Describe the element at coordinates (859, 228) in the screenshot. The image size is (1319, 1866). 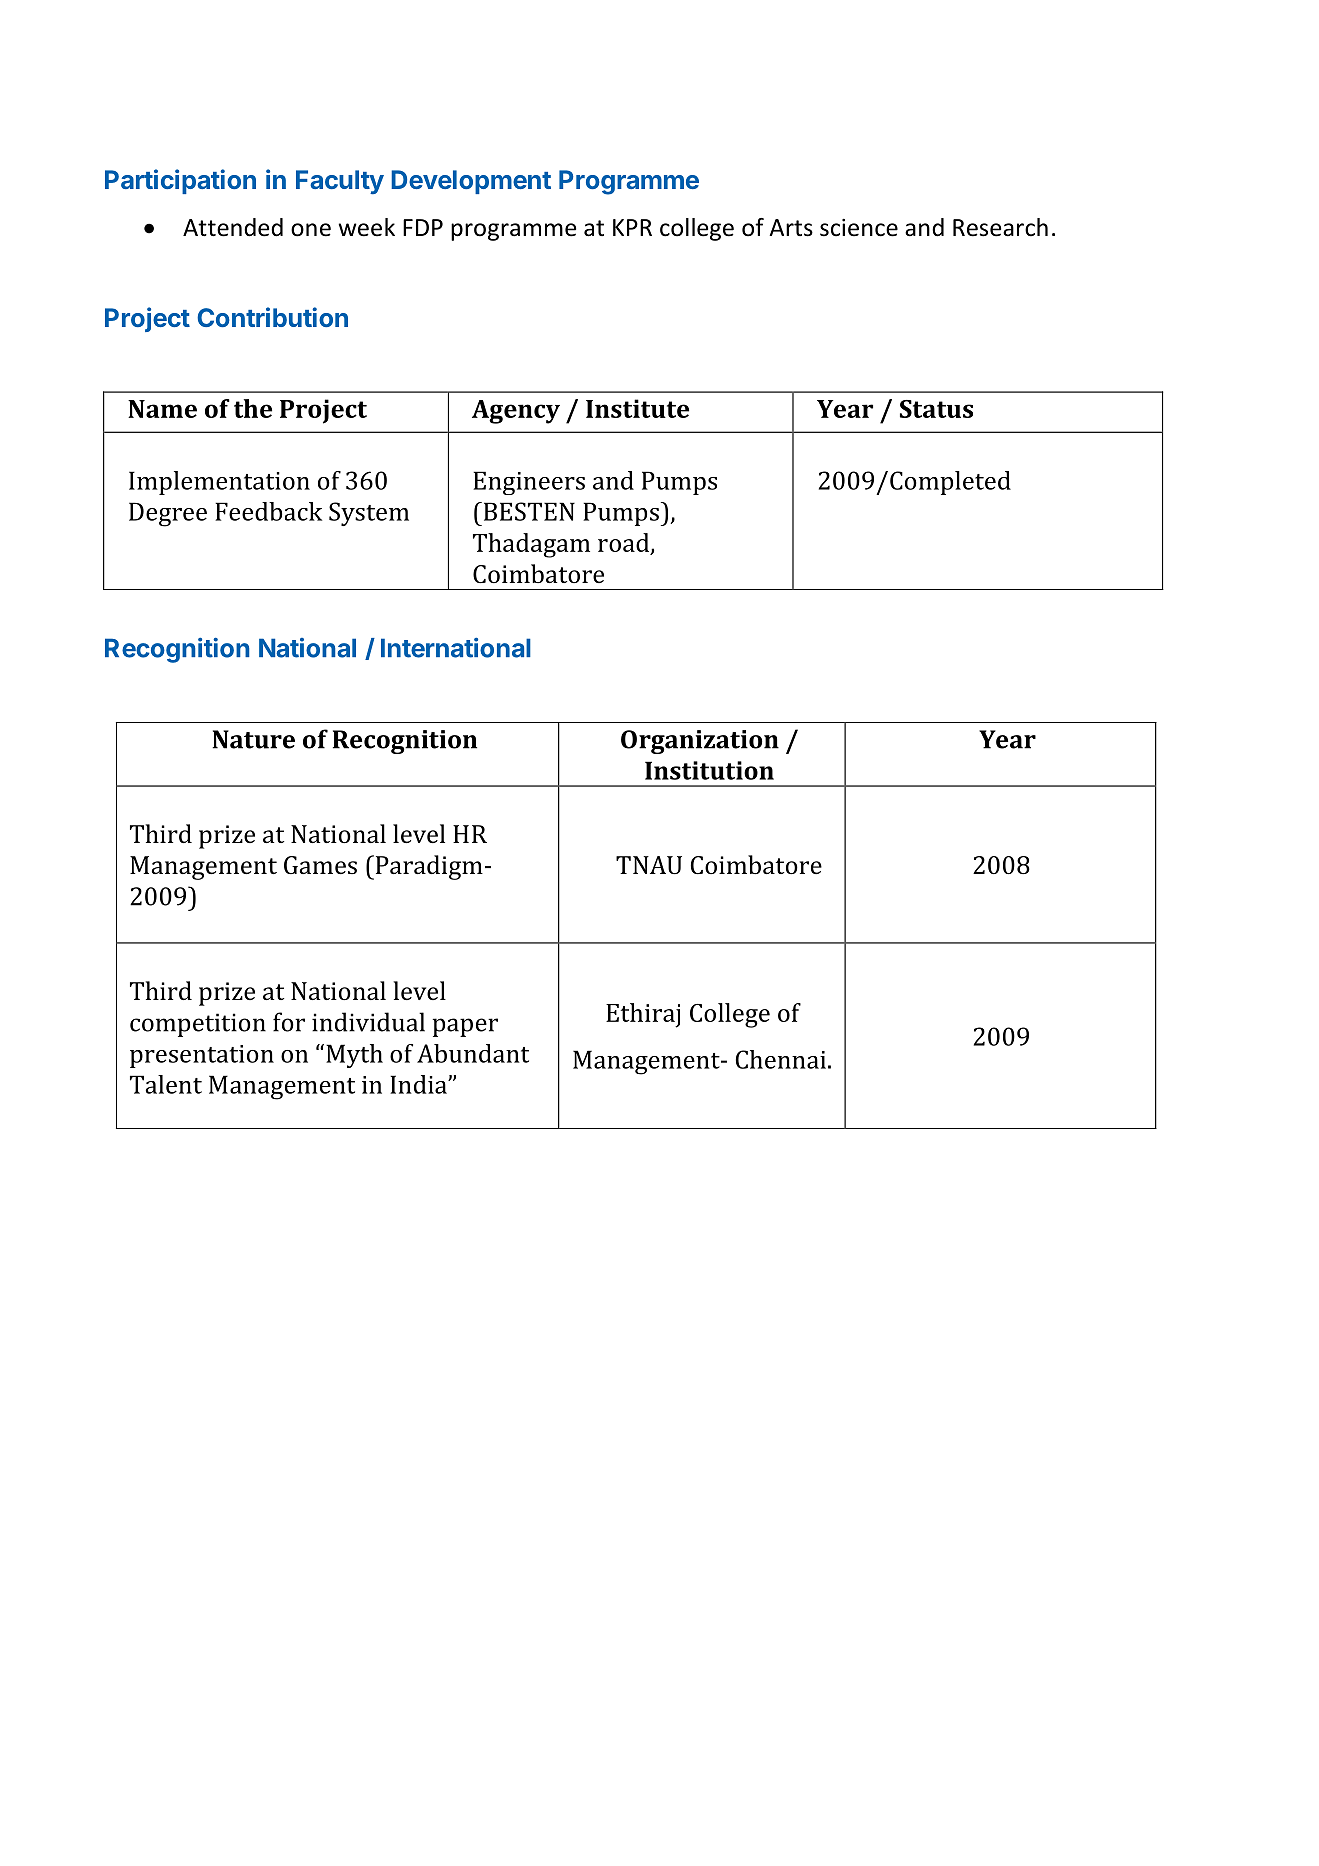
I see `science` at that location.
